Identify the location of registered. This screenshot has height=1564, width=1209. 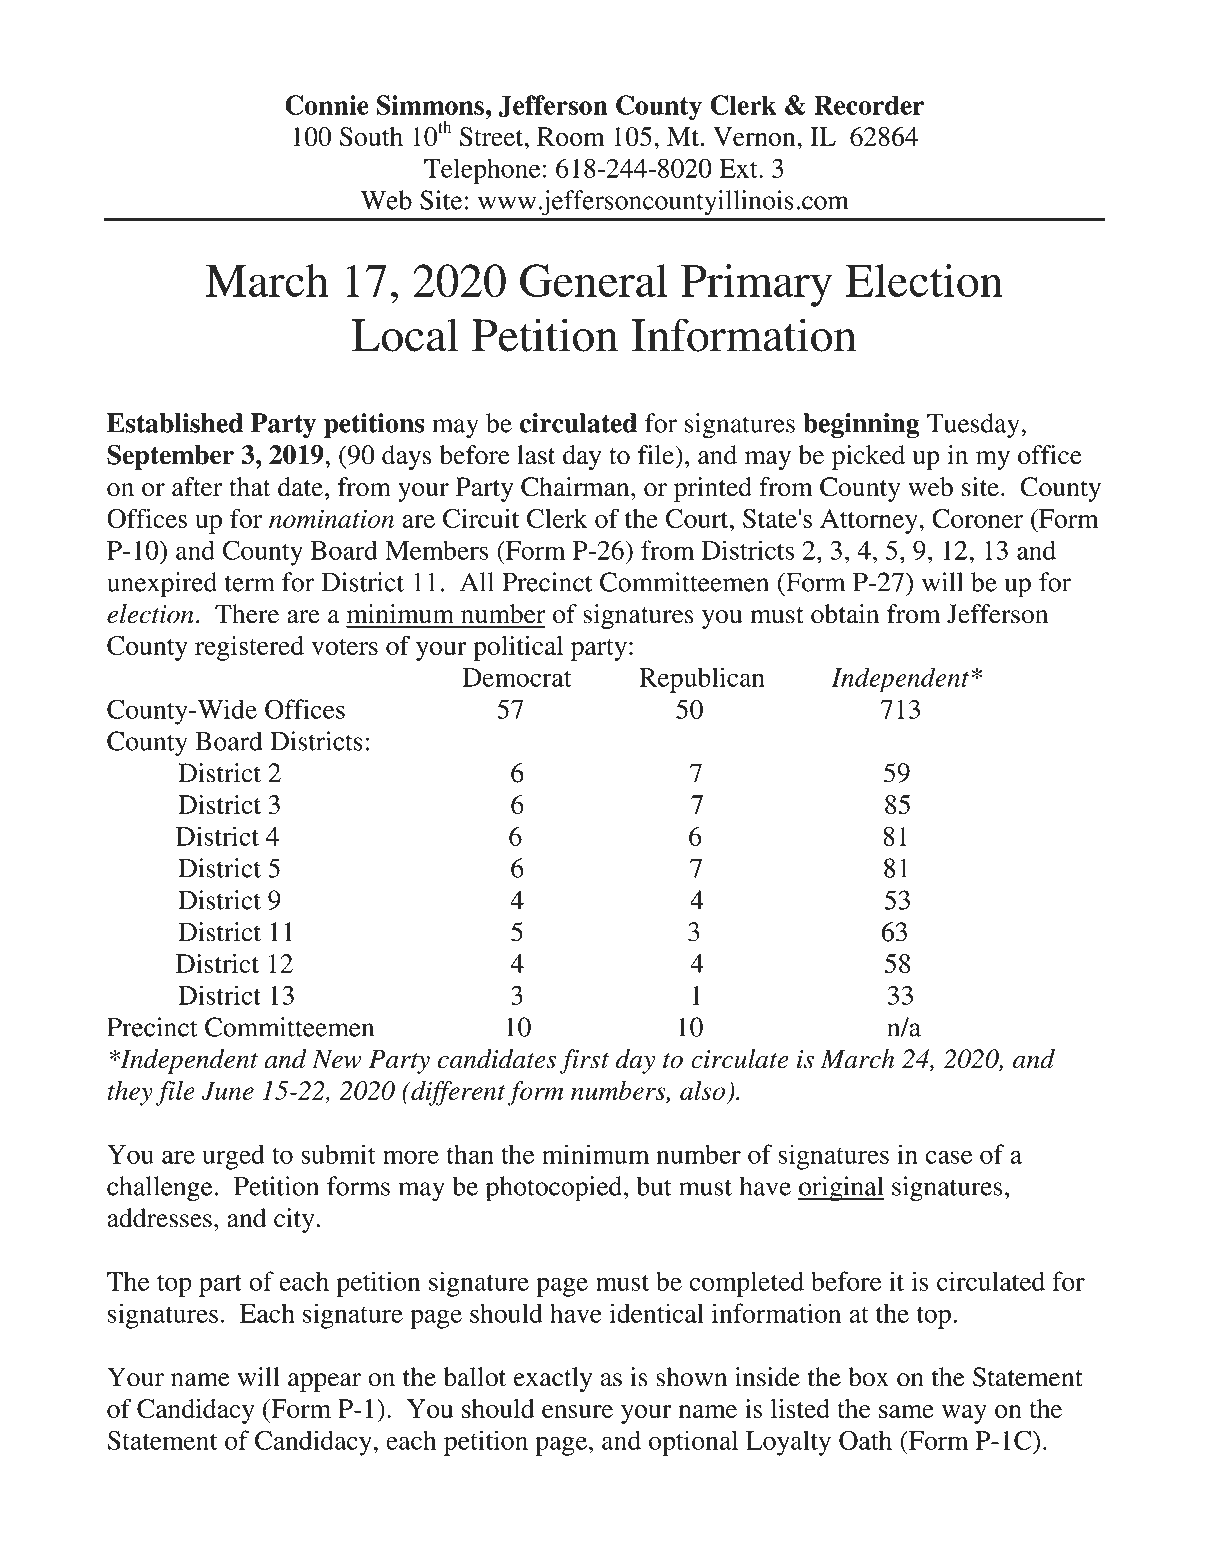
(249, 648).
